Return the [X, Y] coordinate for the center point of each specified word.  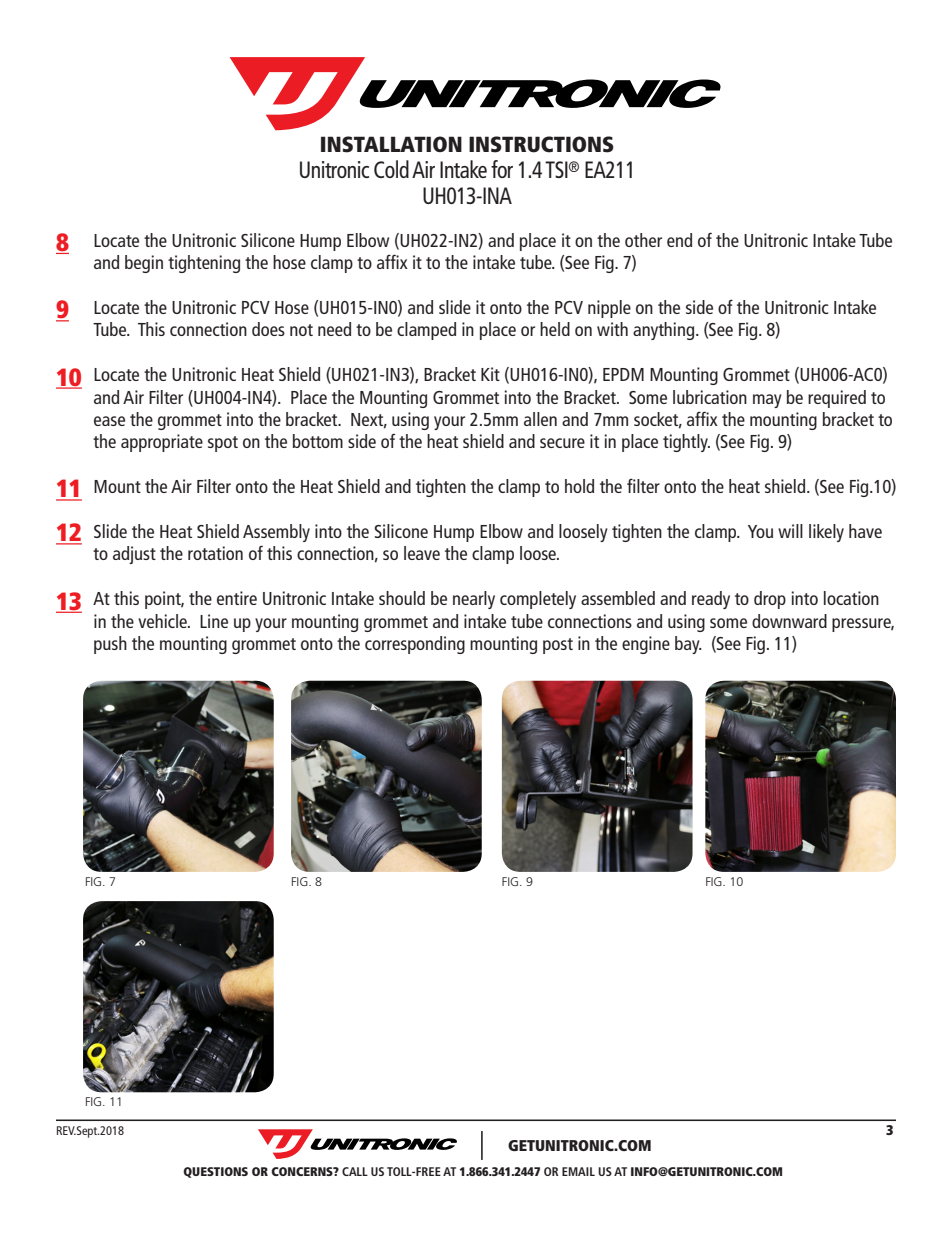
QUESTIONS [215, 1172]
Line [214, 621]
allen [540, 419]
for [502, 169]
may [767, 401]
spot [223, 444]
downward [789, 621]
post [558, 646]
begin [144, 264]
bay [688, 645]
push [110, 645]
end [679, 240]
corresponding [415, 645]
